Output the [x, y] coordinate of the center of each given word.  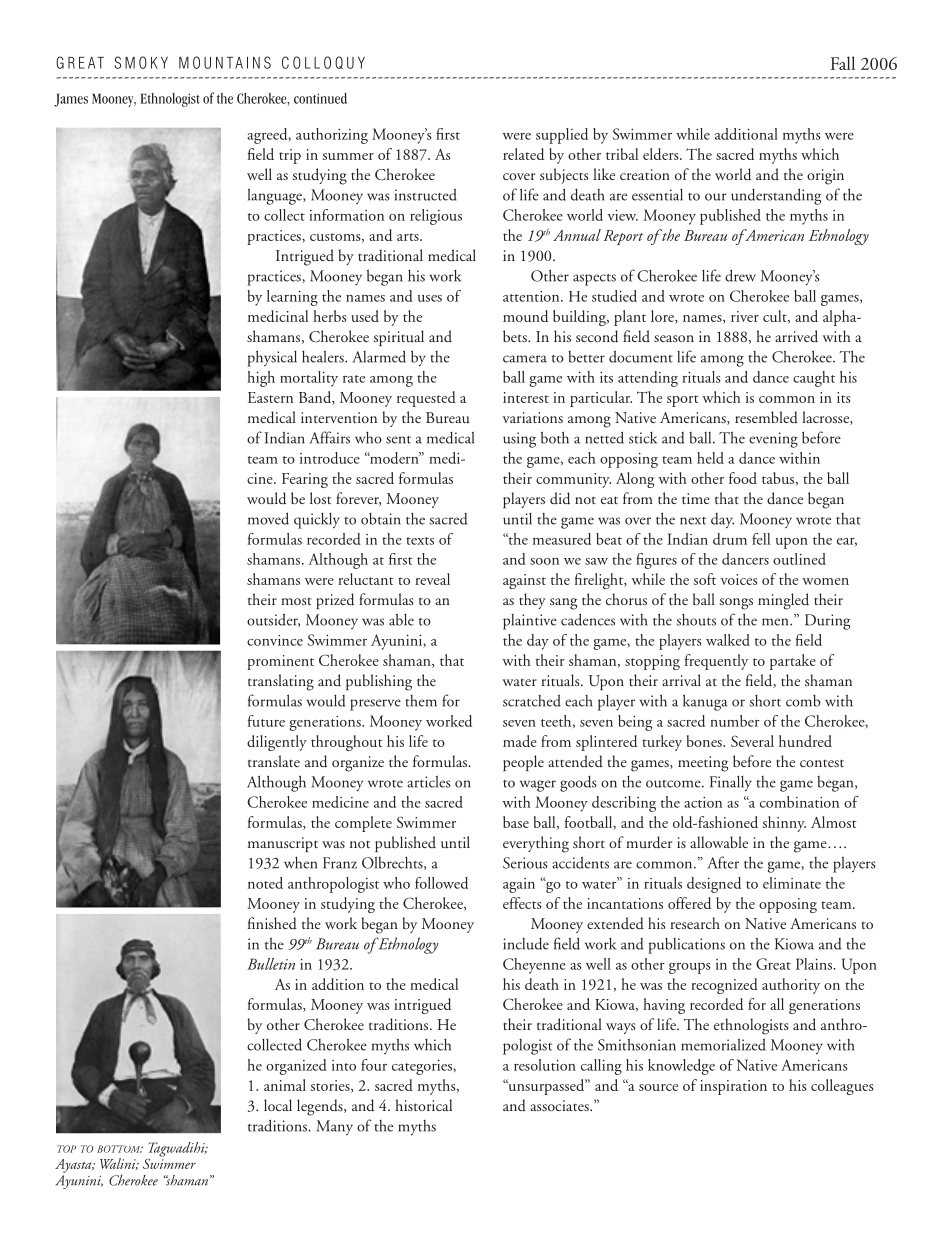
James [71, 100]
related [523, 154]
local [278, 1105]
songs [736, 604]
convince [275, 640]
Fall [843, 63]
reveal [432, 579]
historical [423, 1105]
